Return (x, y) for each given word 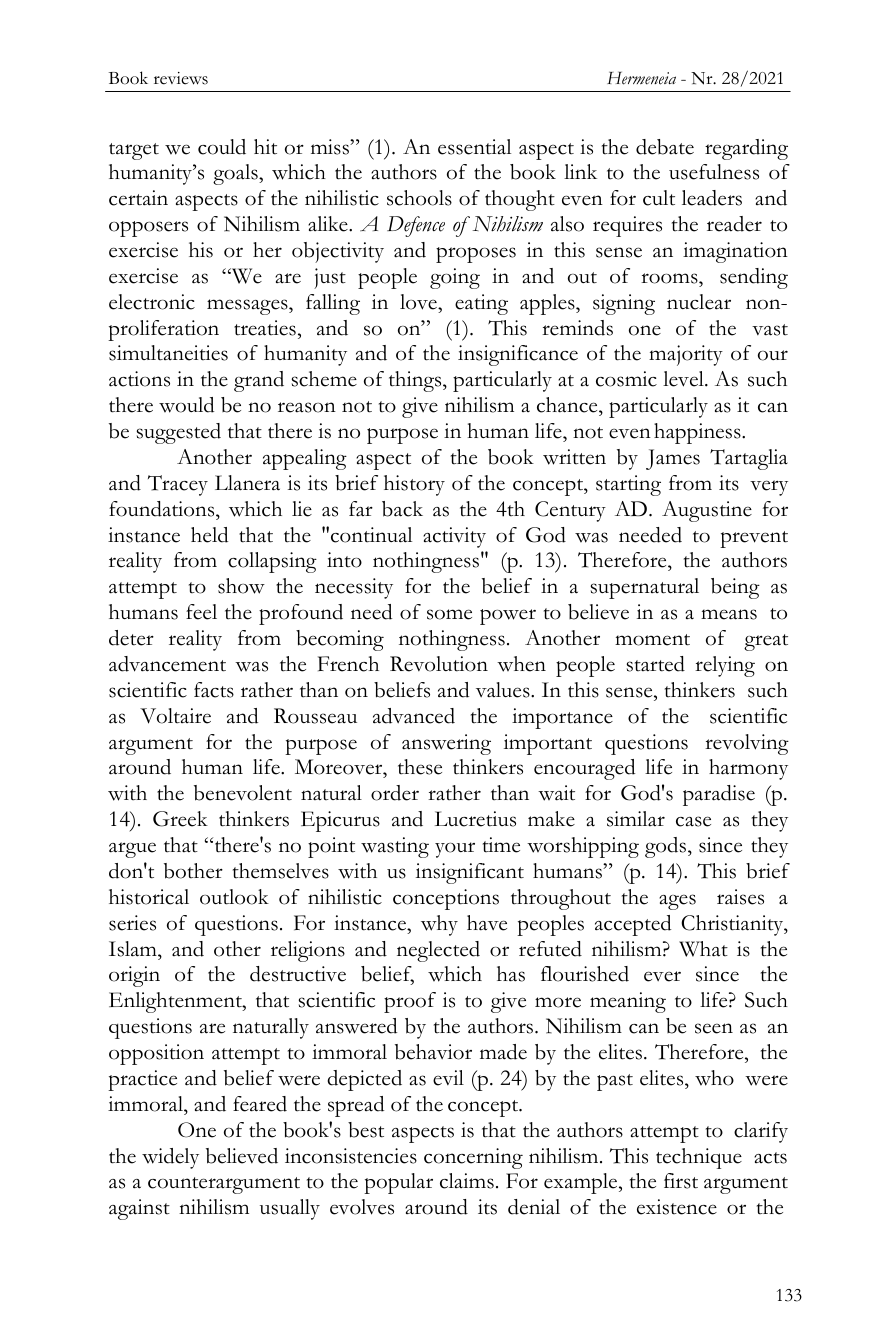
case (693, 821)
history (414, 485)
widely (170, 1158)
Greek (180, 819)
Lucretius (475, 819)
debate (665, 147)
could (222, 147)
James (673, 459)
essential (474, 147)
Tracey (178, 485)
